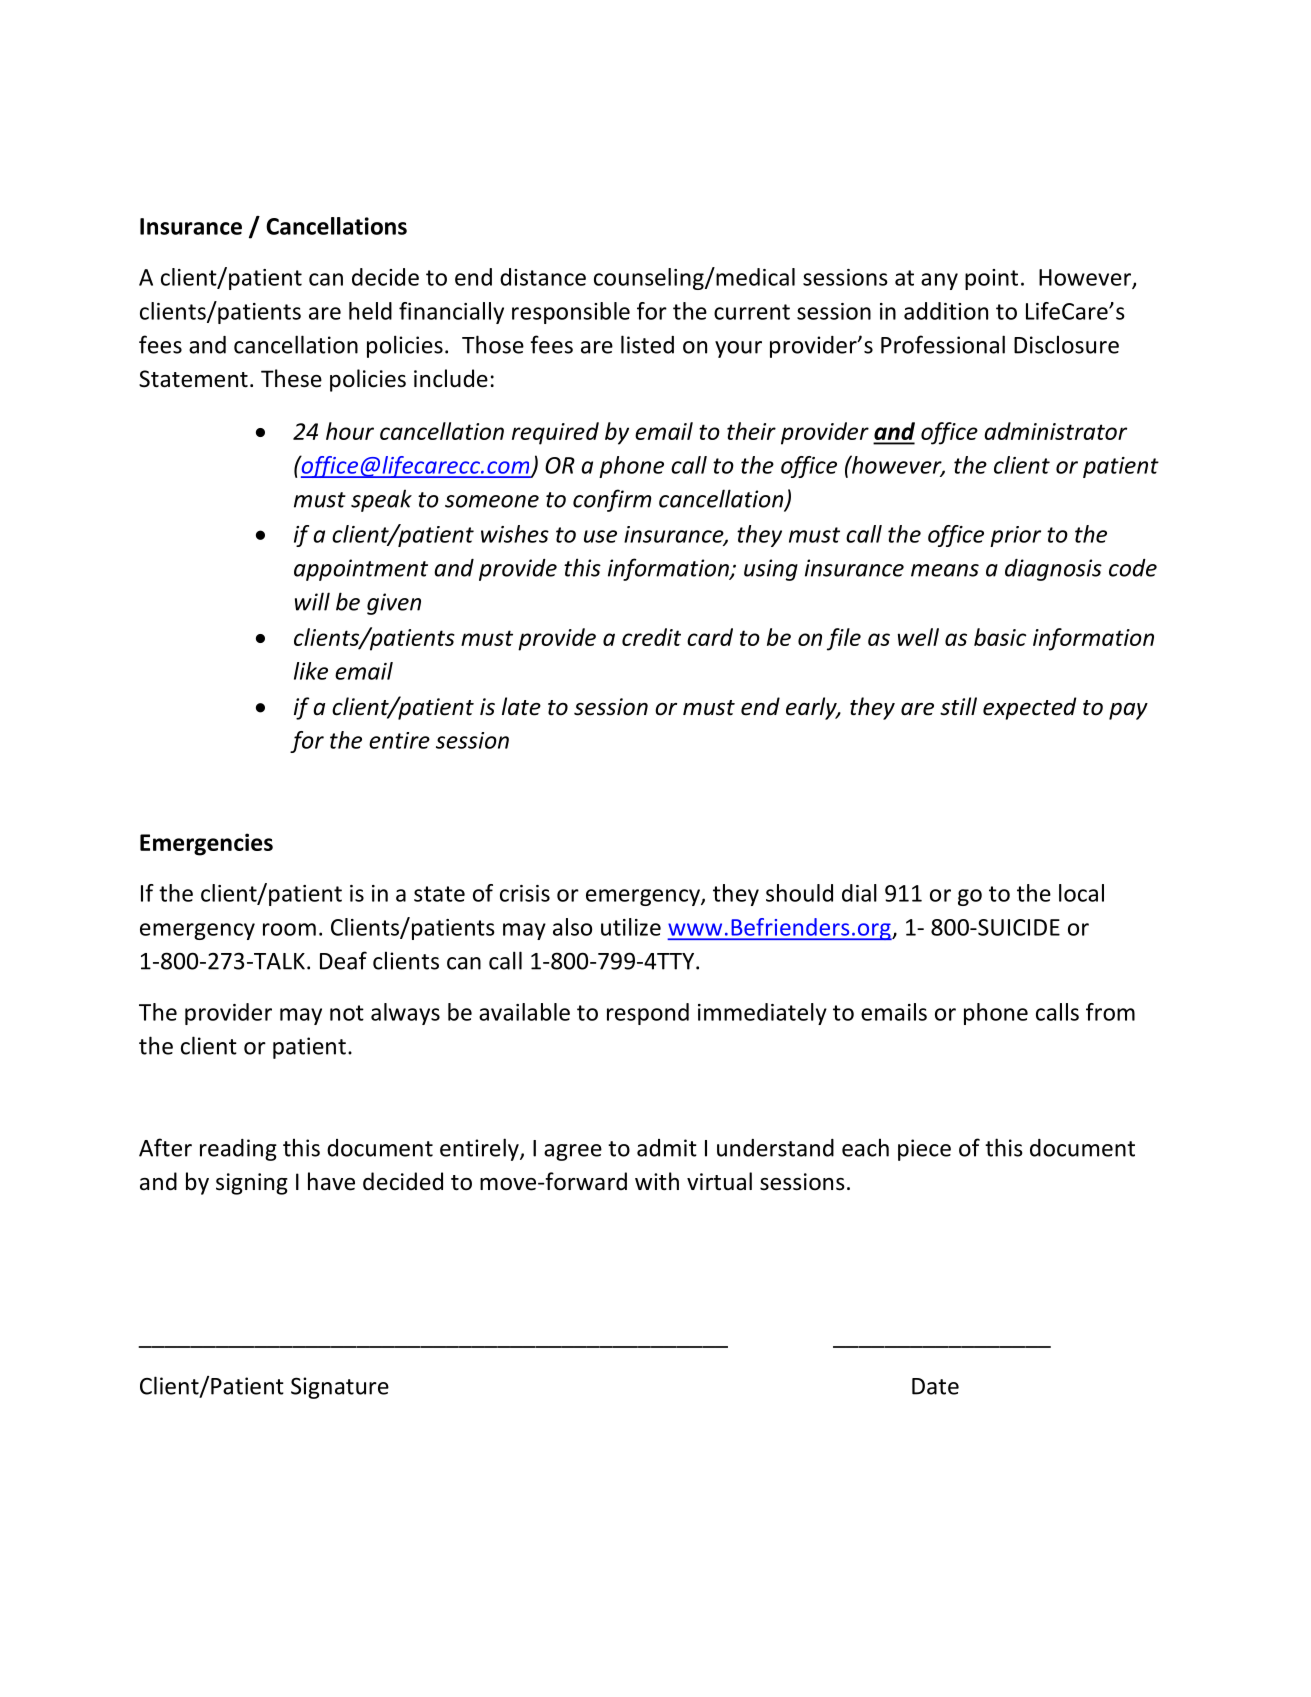  I want to click on addition, so click(946, 311).
